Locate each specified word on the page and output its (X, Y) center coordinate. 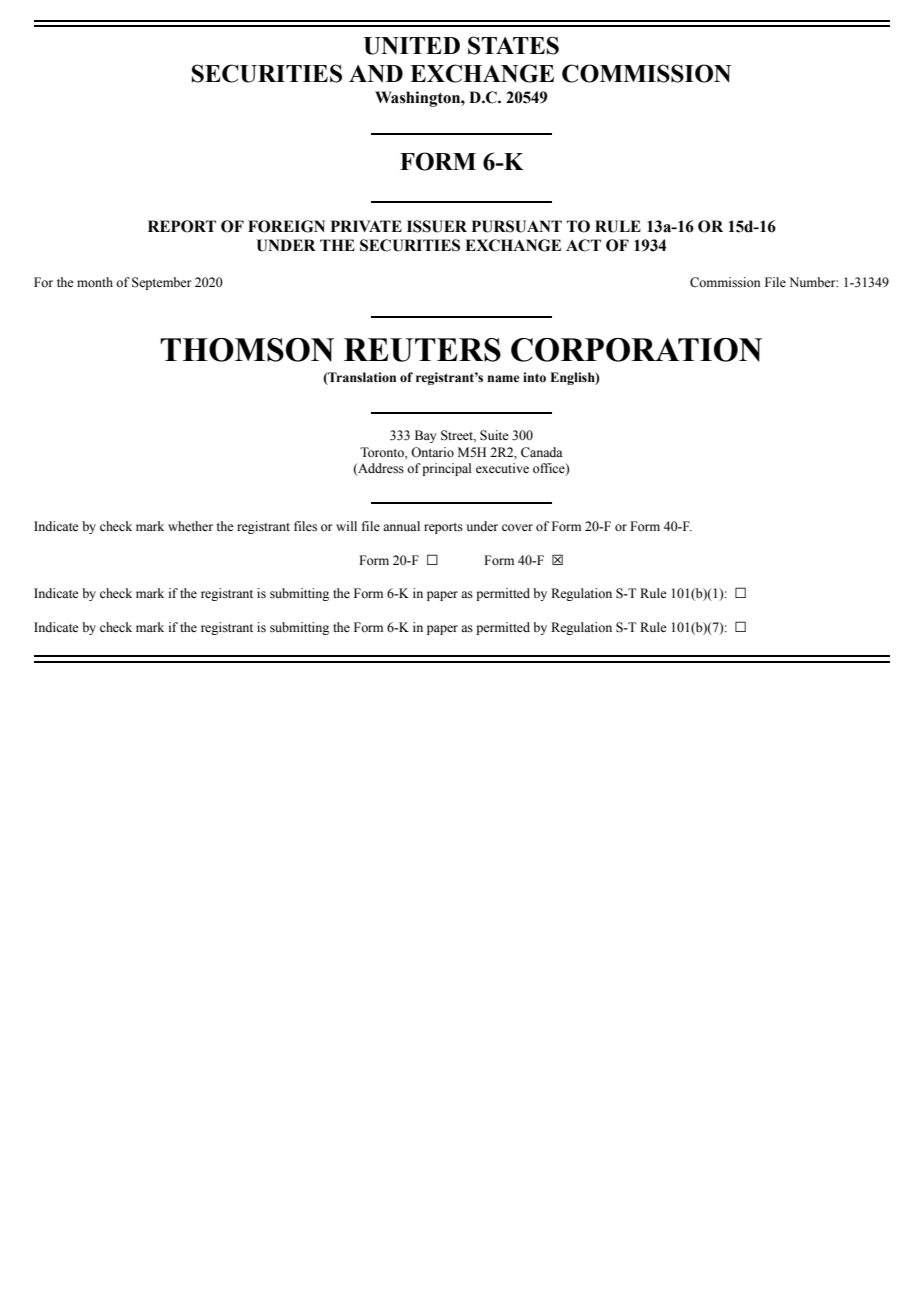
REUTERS (422, 350)
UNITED (412, 46)
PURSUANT (517, 226)
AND (376, 74)
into (534, 377)
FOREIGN (286, 226)
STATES (513, 45)
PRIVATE (366, 226)
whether (190, 526)
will (346, 526)
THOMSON (247, 350)
